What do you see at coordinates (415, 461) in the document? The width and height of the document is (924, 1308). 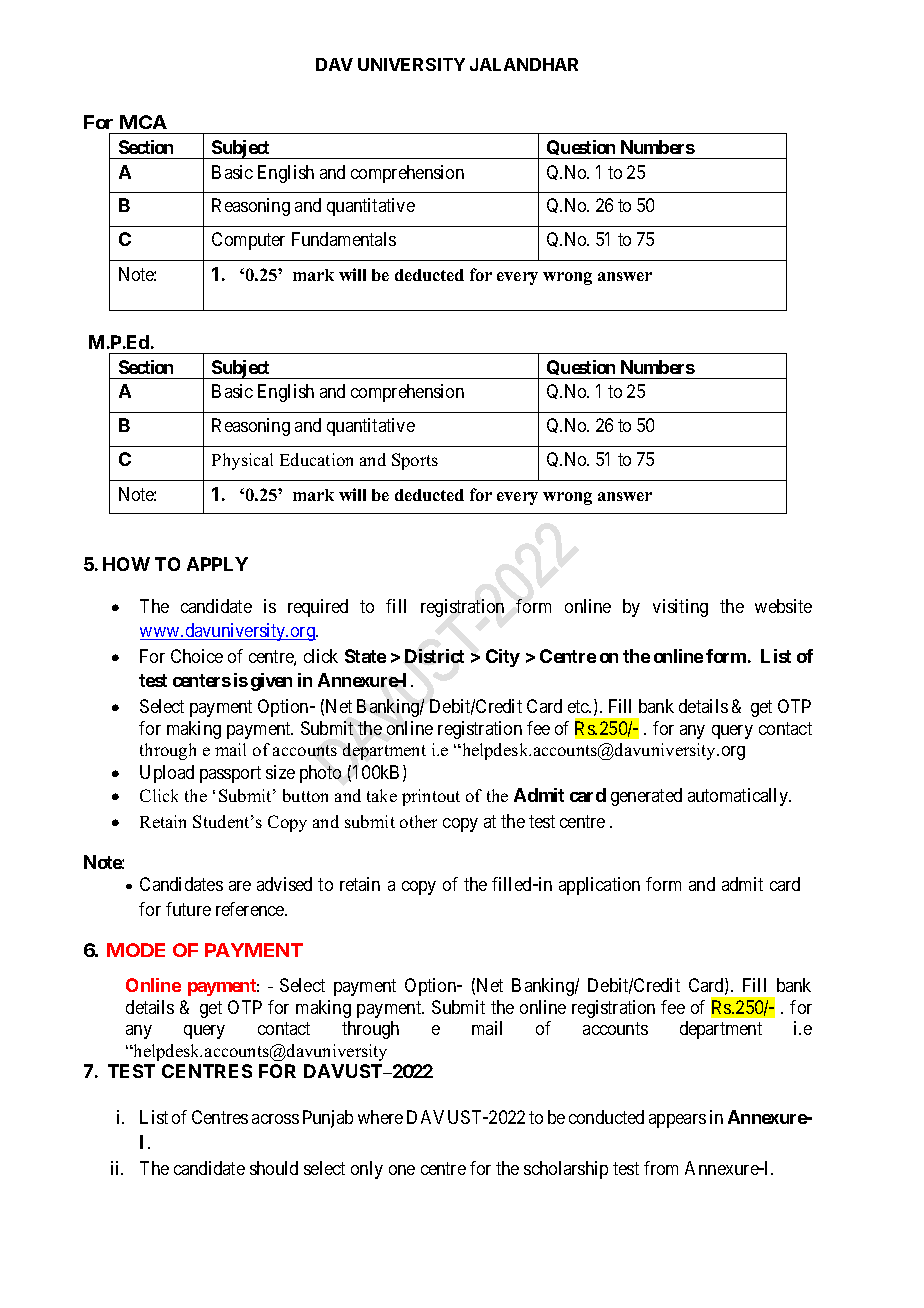 I see `Sports` at bounding box center [415, 461].
